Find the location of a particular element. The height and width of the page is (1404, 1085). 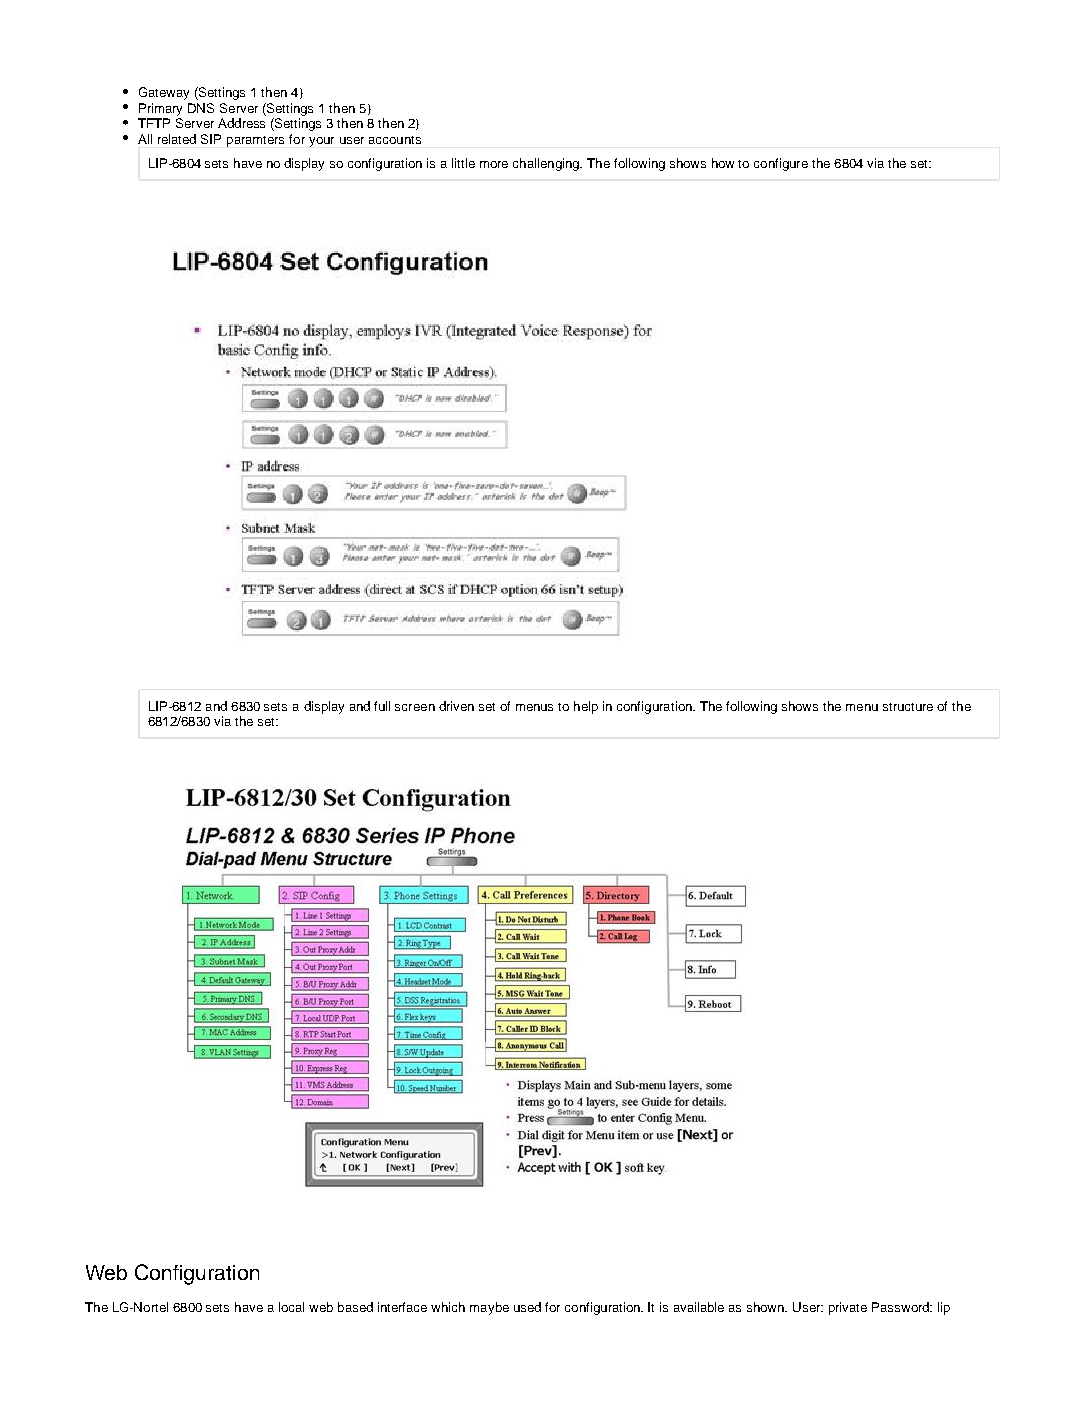

screen is located at coordinates (415, 707).
